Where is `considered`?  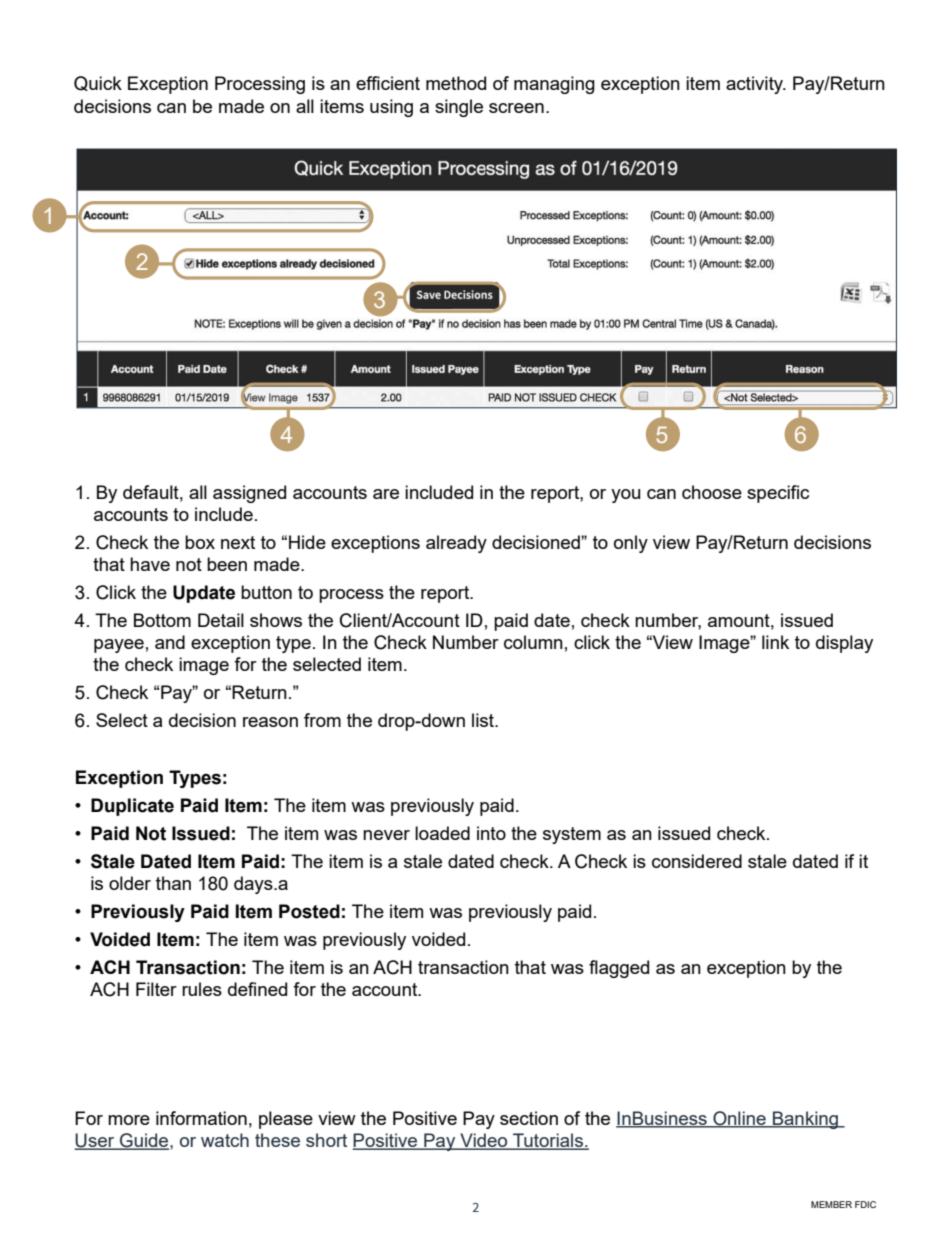 considered is located at coordinates (697, 861).
